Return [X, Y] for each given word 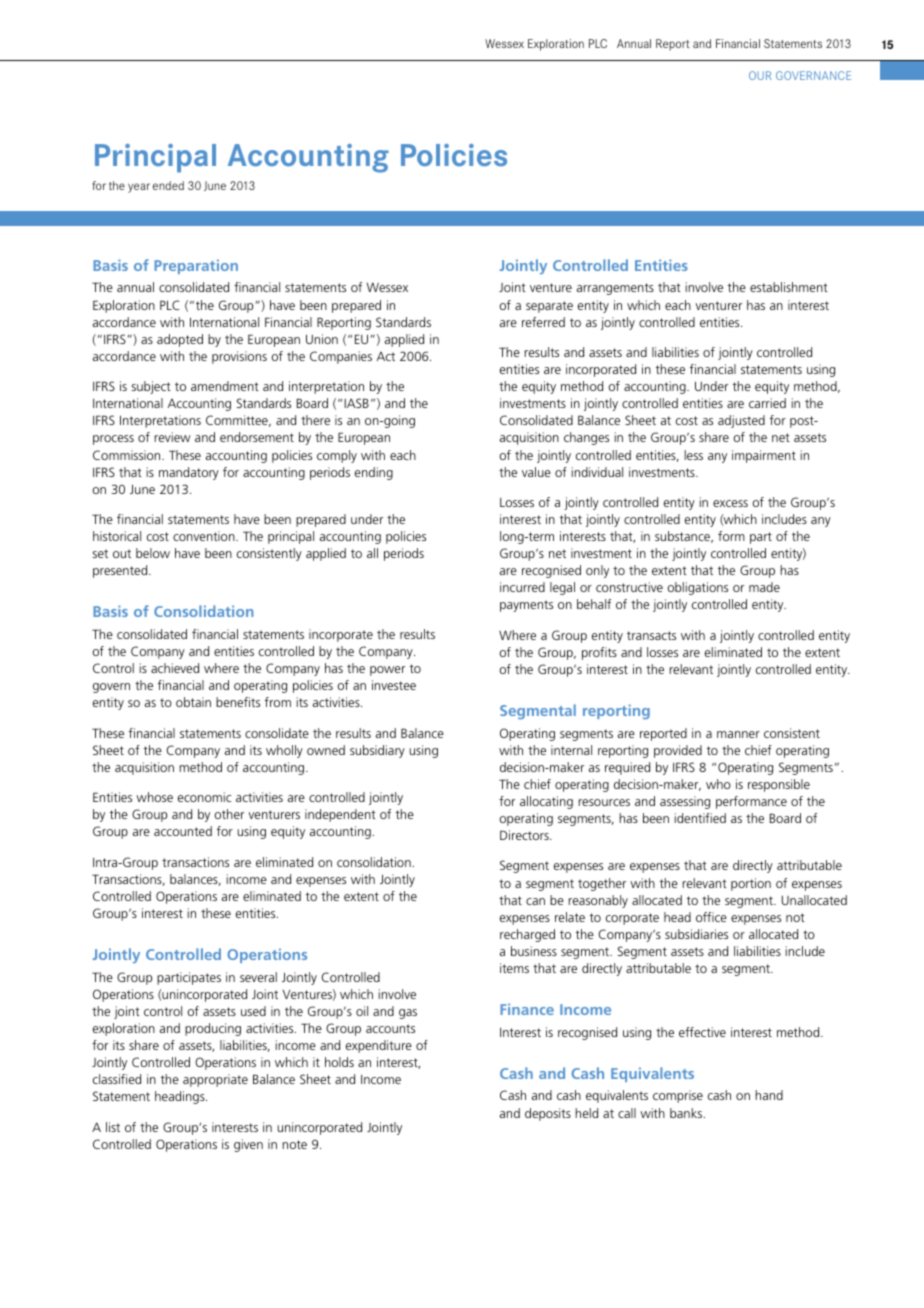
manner [738, 734]
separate [549, 307]
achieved [175, 668]
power [387, 671]
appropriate [215, 1080]
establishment [789, 287]
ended [168, 185]
